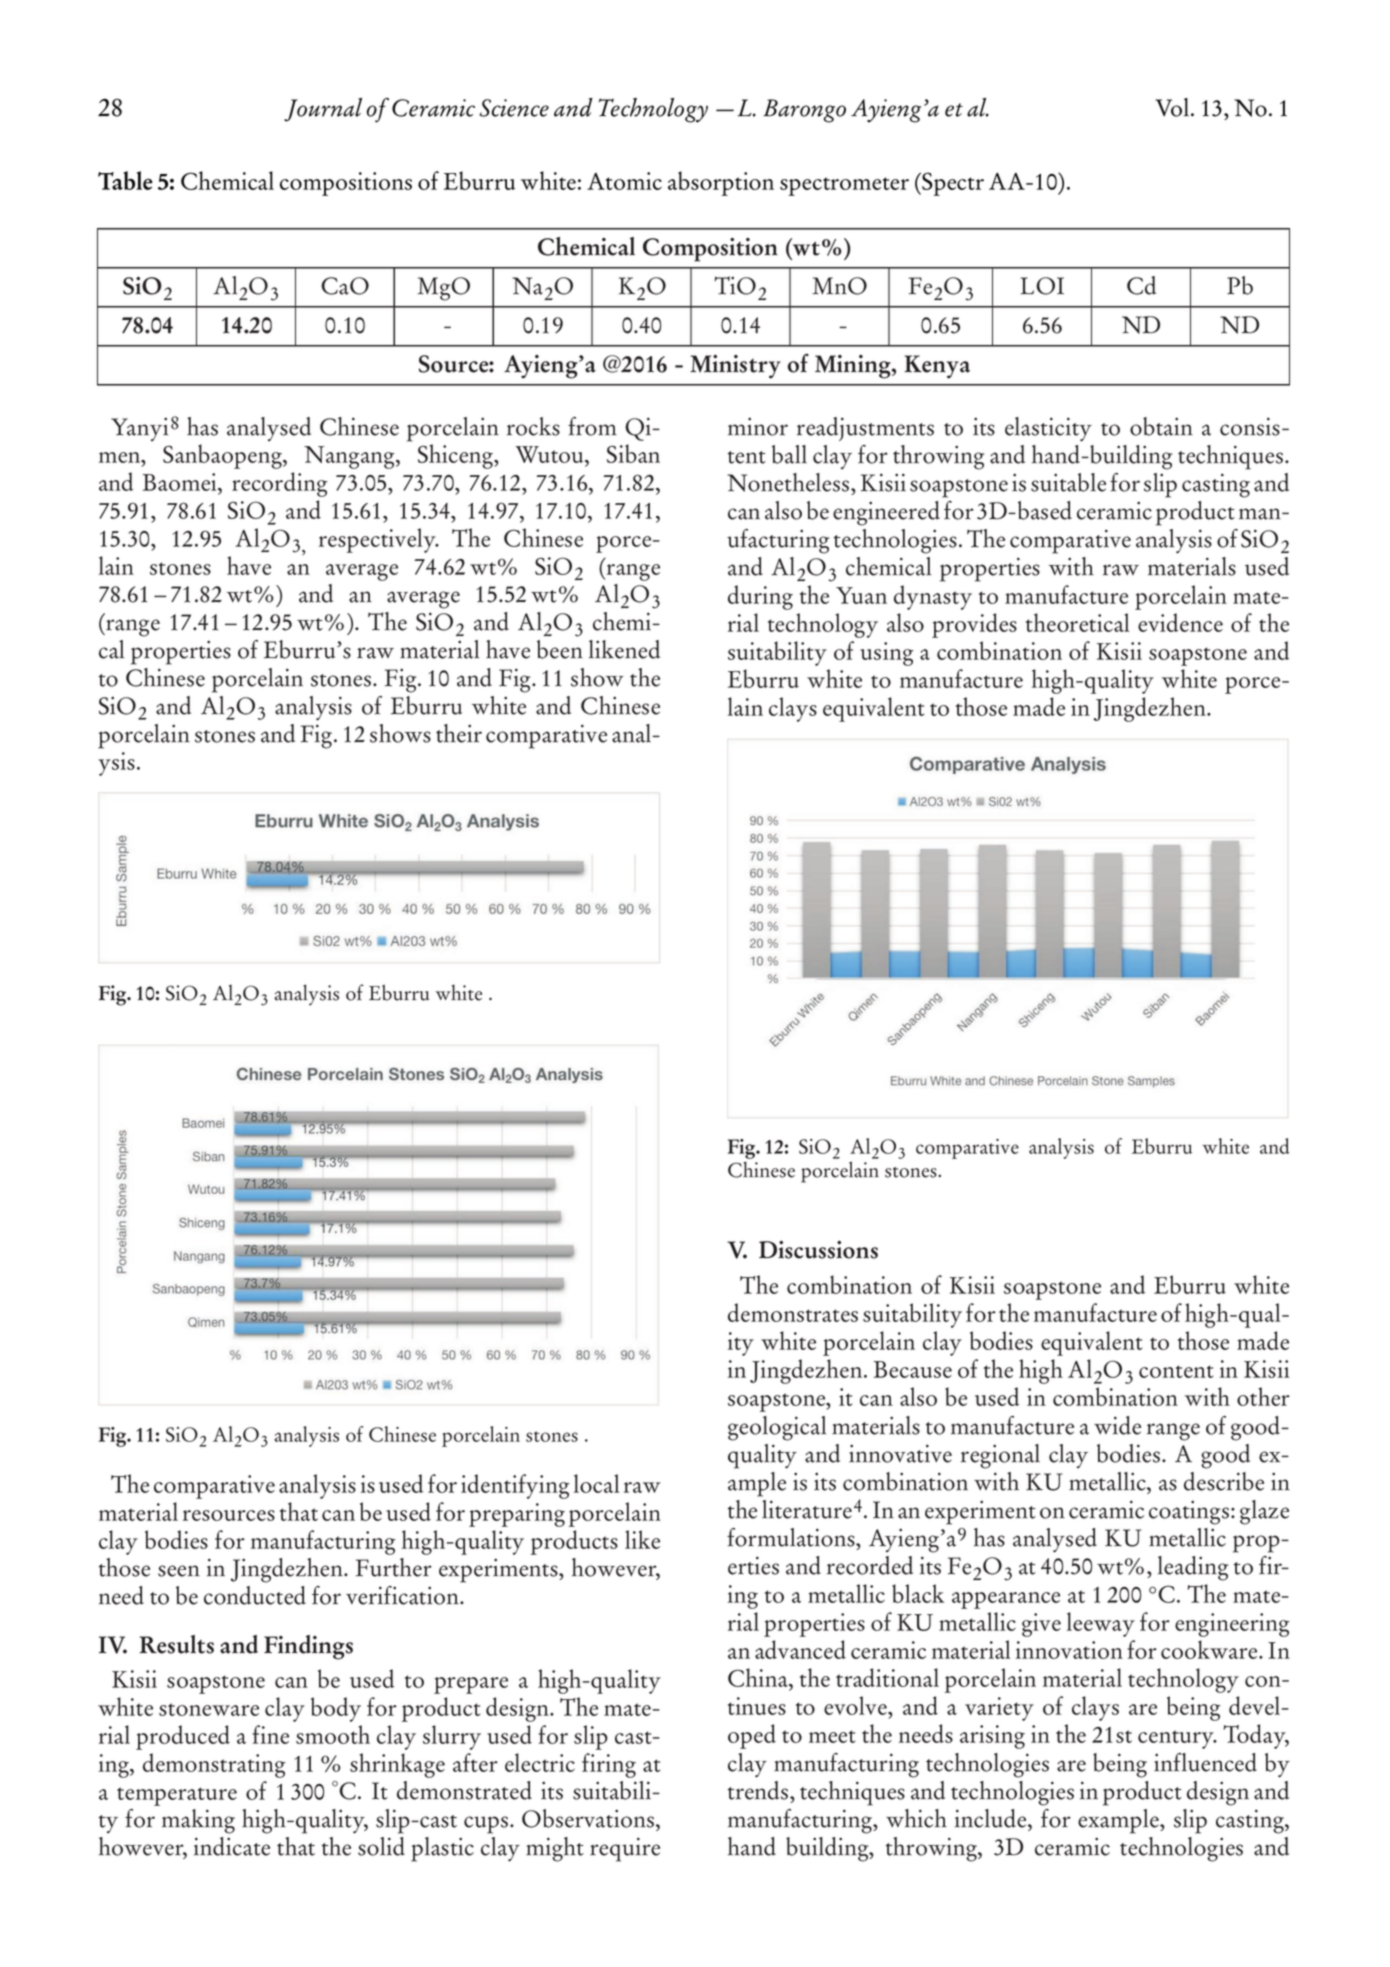 The height and width of the screenshot is (1967, 1390). I want to click on LOI, so click(1042, 286).
